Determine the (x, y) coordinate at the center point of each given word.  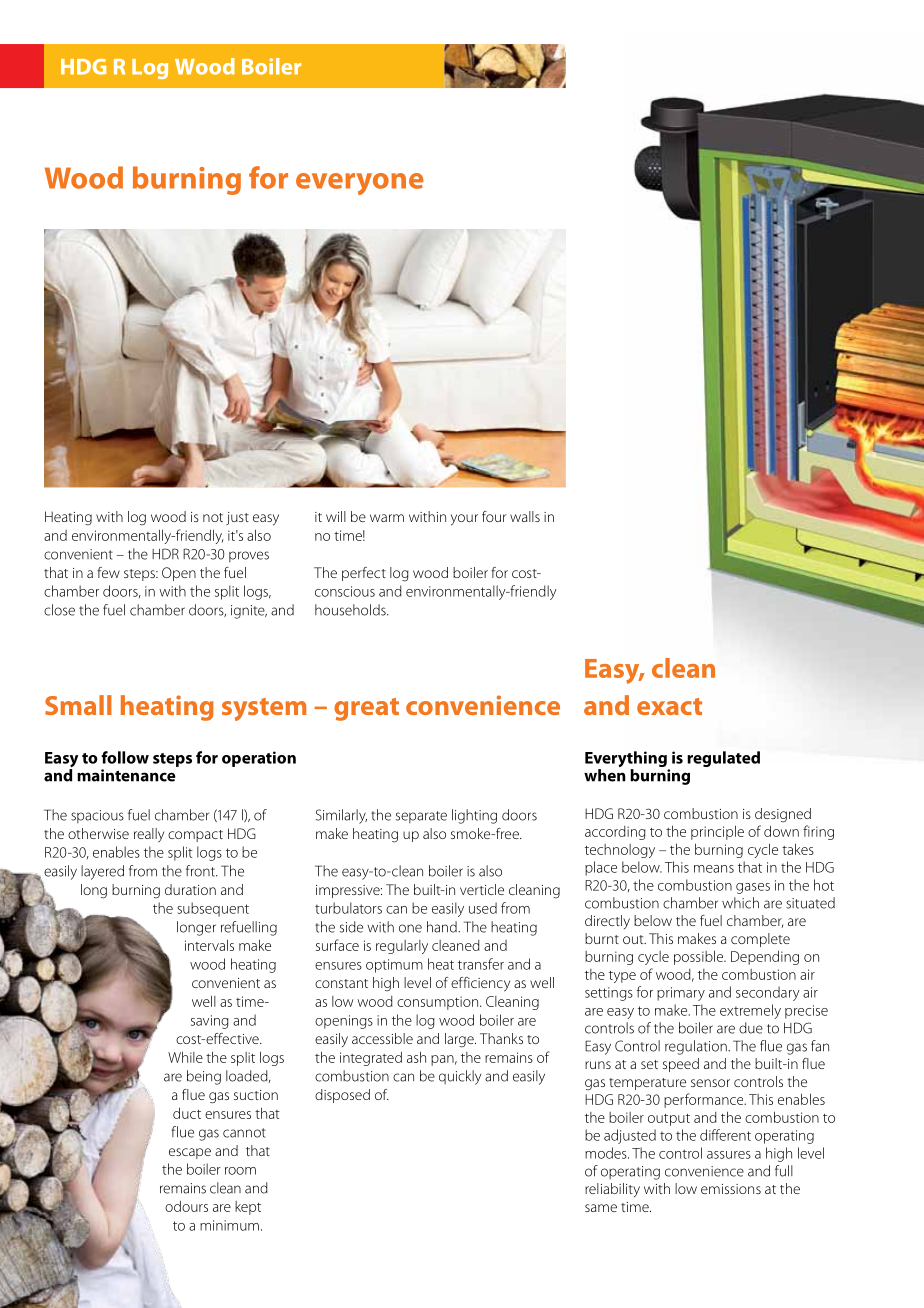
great (366, 709)
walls (525, 516)
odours (186, 1206)
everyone (360, 184)
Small (78, 705)
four (494, 516)
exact (669, 706)
